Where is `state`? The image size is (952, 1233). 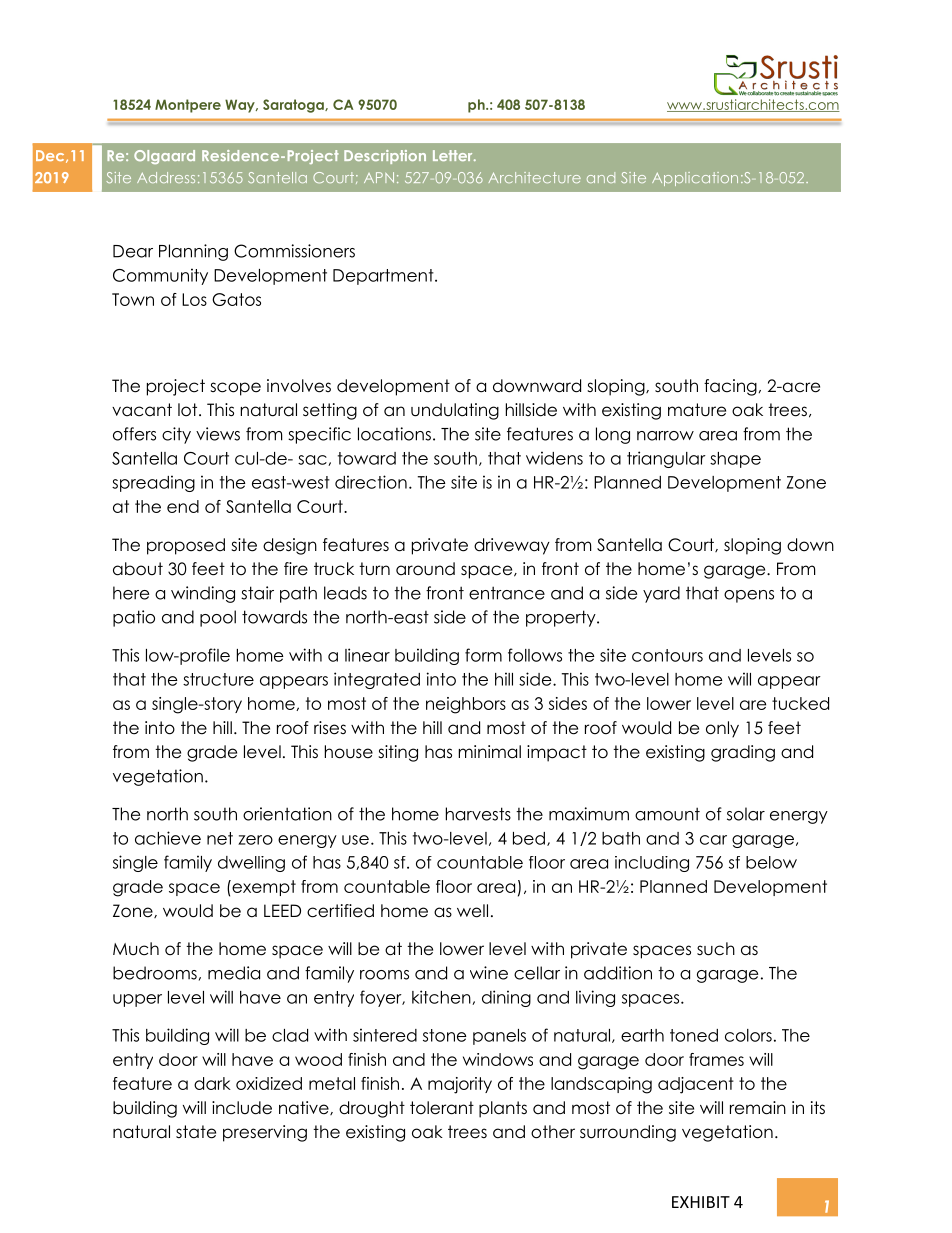 state is located at coordinates (196, 1132).
